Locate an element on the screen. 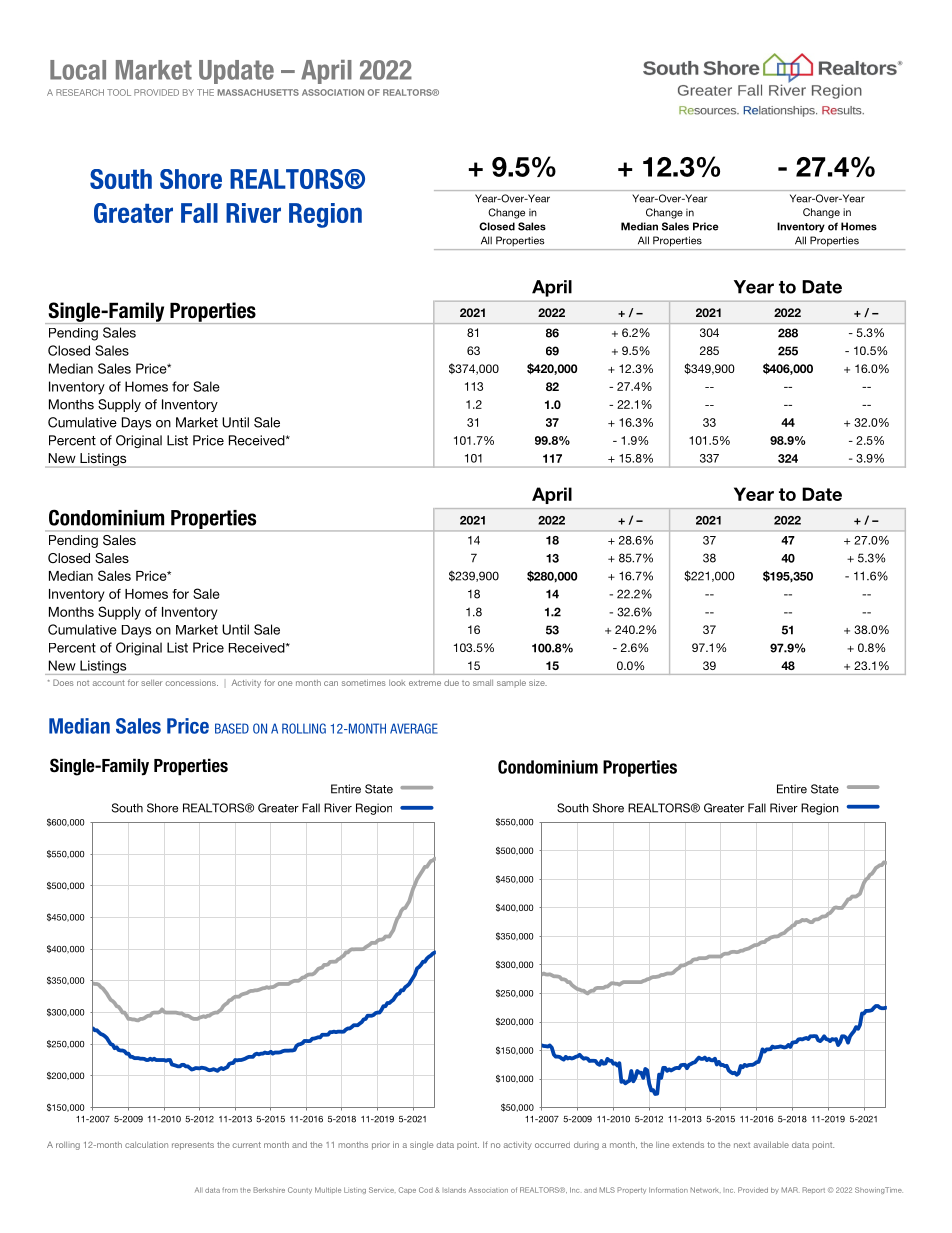  sample is located at coordinates (511, 683).
